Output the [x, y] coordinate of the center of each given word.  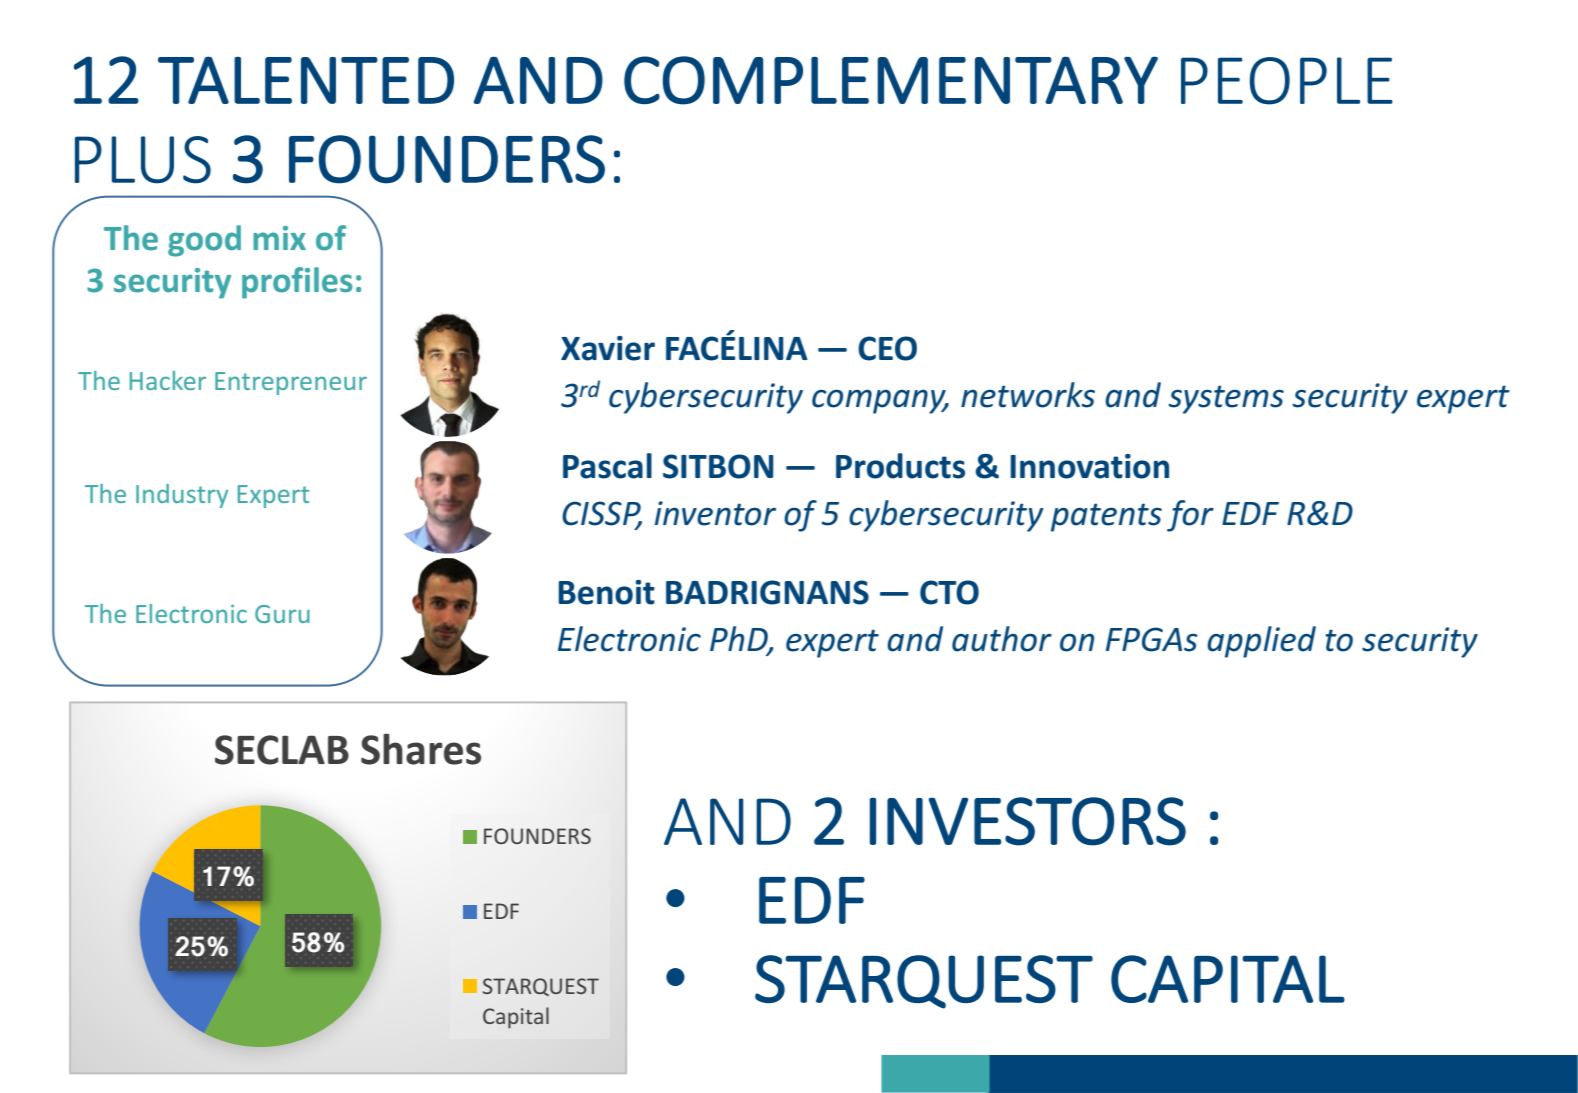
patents [1106, 517]
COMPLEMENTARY [891, 80]
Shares [421, 749]
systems [1226, 399]
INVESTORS [1028, 821]
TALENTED [306, 80]
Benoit [606, 592]
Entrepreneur [291, 383]
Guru [282, 614]
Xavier [608, 348]
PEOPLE [1287, 81]
